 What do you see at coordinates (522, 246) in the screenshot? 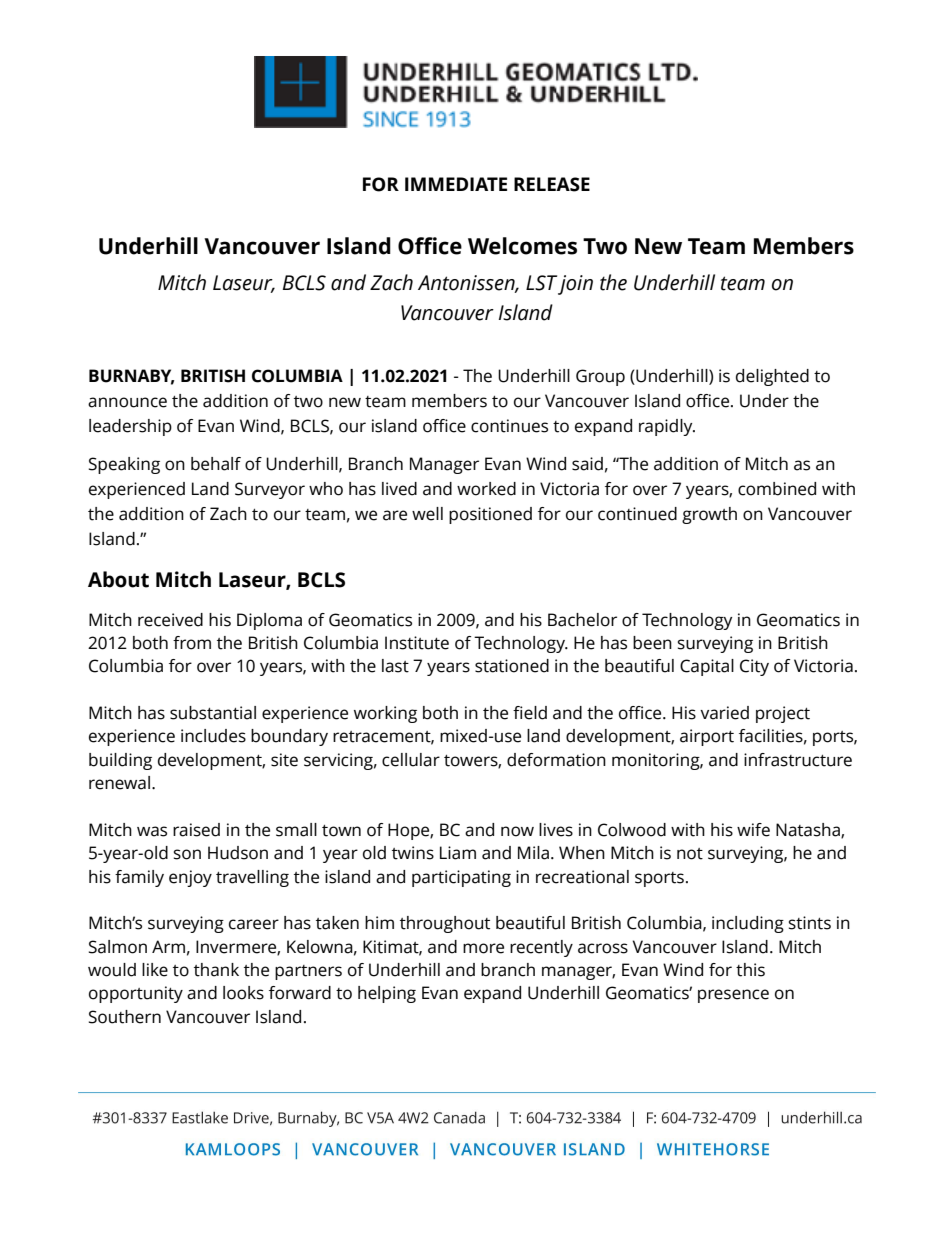
I see `Welcomes` at bounding box center [522, 246].
